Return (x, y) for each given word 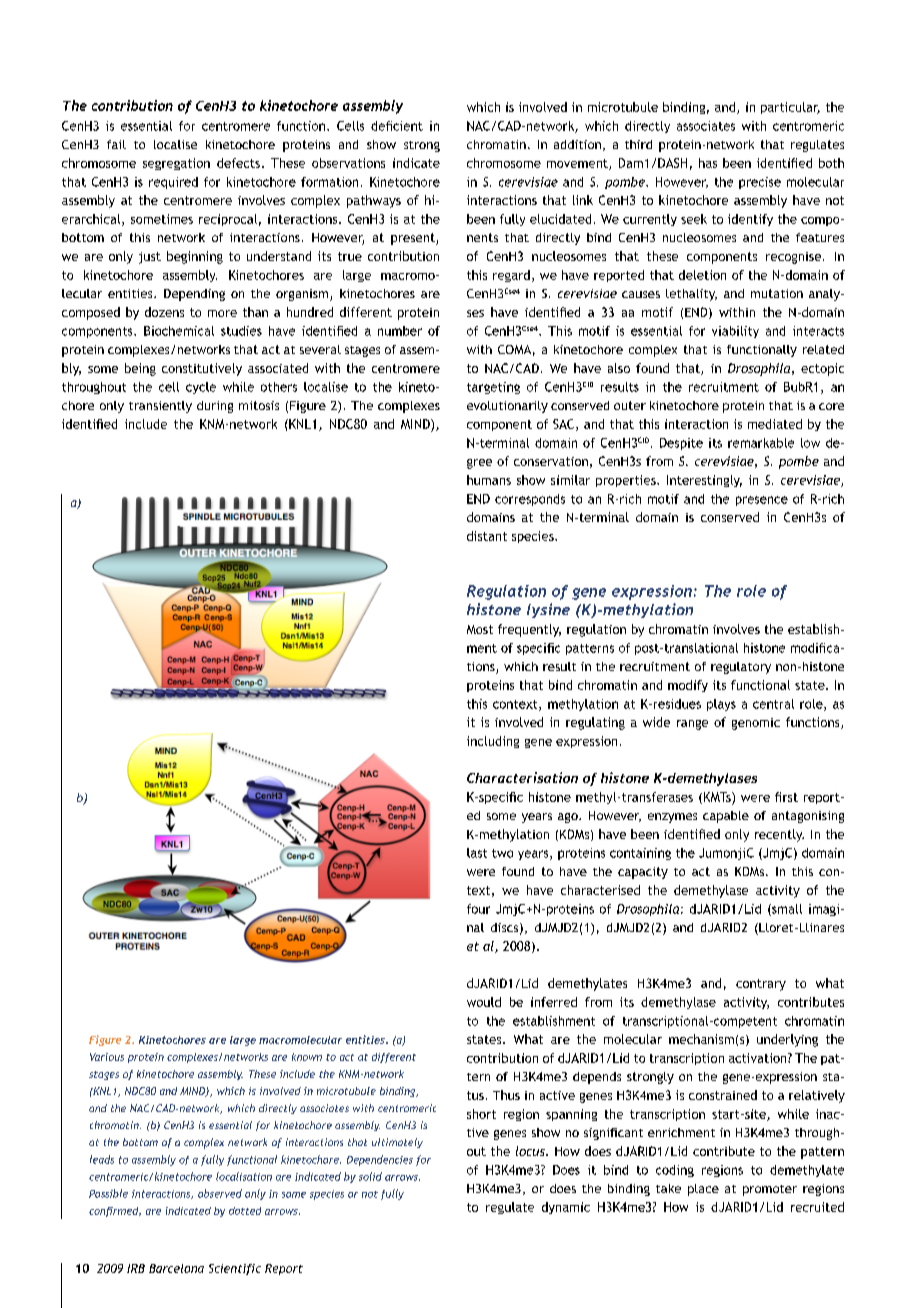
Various (107, 1057)
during (215, 407)
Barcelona (176, 1268)
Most (480, 629)
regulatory (741, 668)
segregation (176, 164)
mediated (775, 424)
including (493, 742)
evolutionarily (507, 407)
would (484, 1002)
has (708, 163)
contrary (761, 985)
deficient (397, 126)
